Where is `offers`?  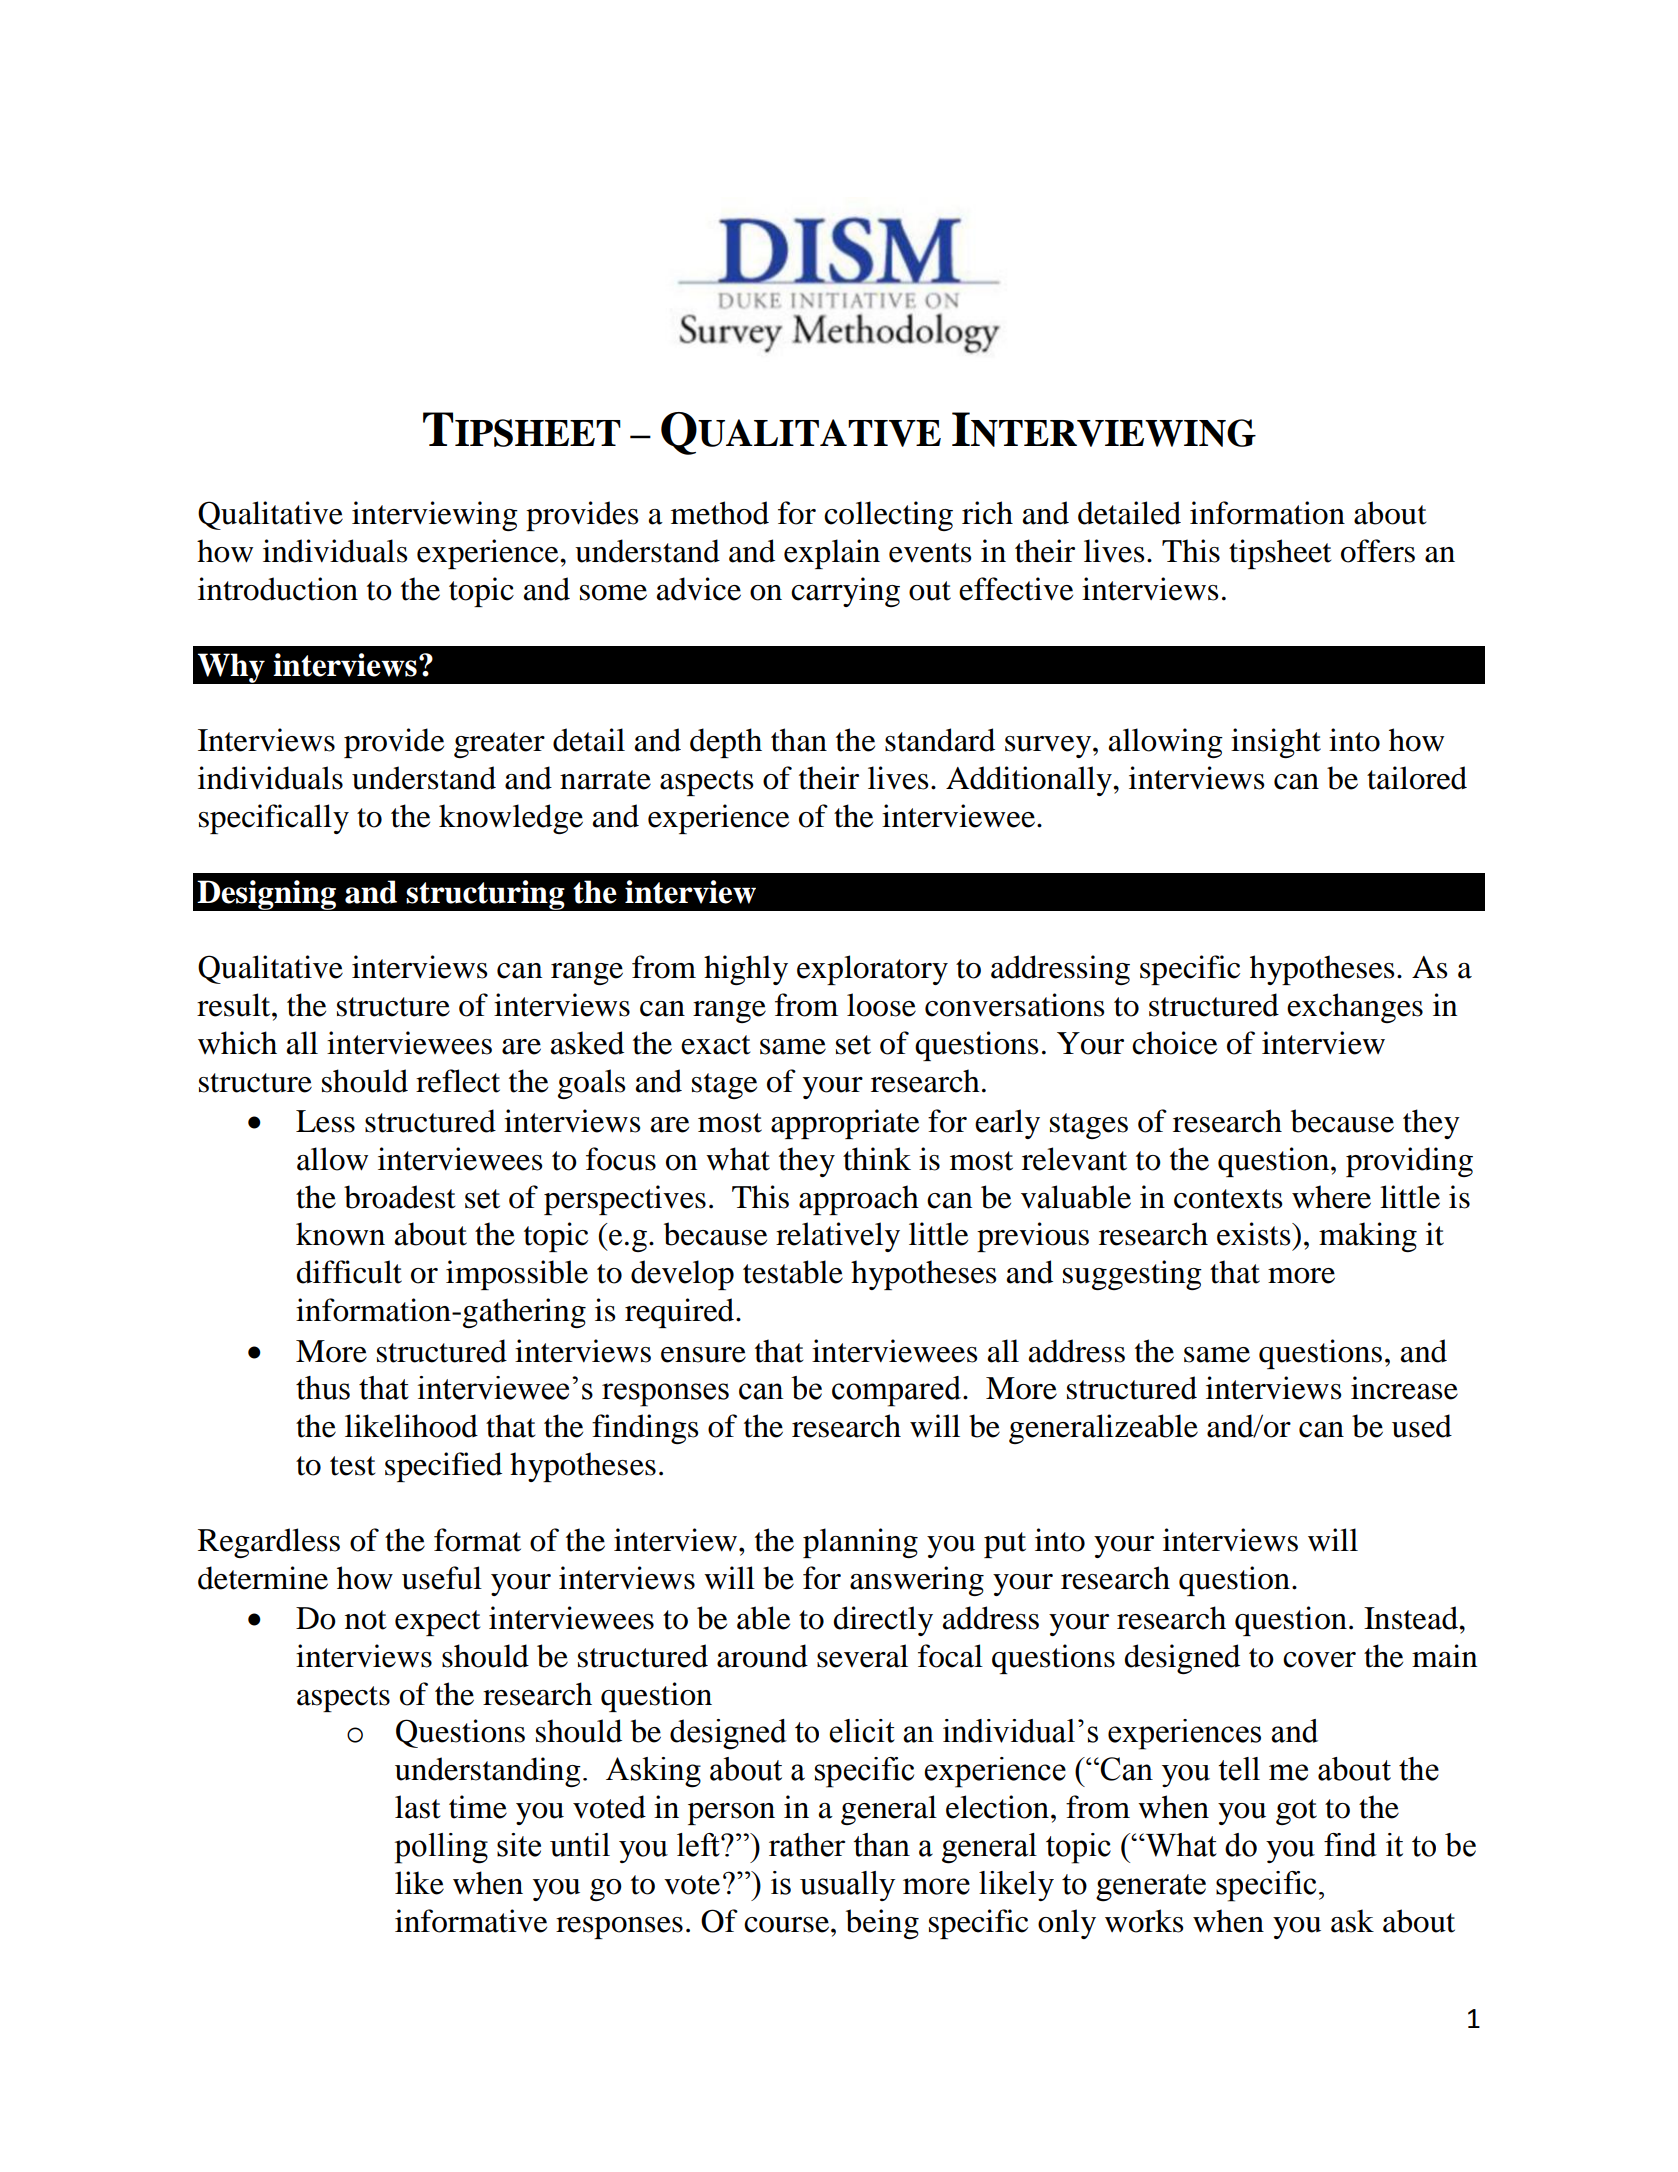 offers is located at coordinates (1378, 551).
